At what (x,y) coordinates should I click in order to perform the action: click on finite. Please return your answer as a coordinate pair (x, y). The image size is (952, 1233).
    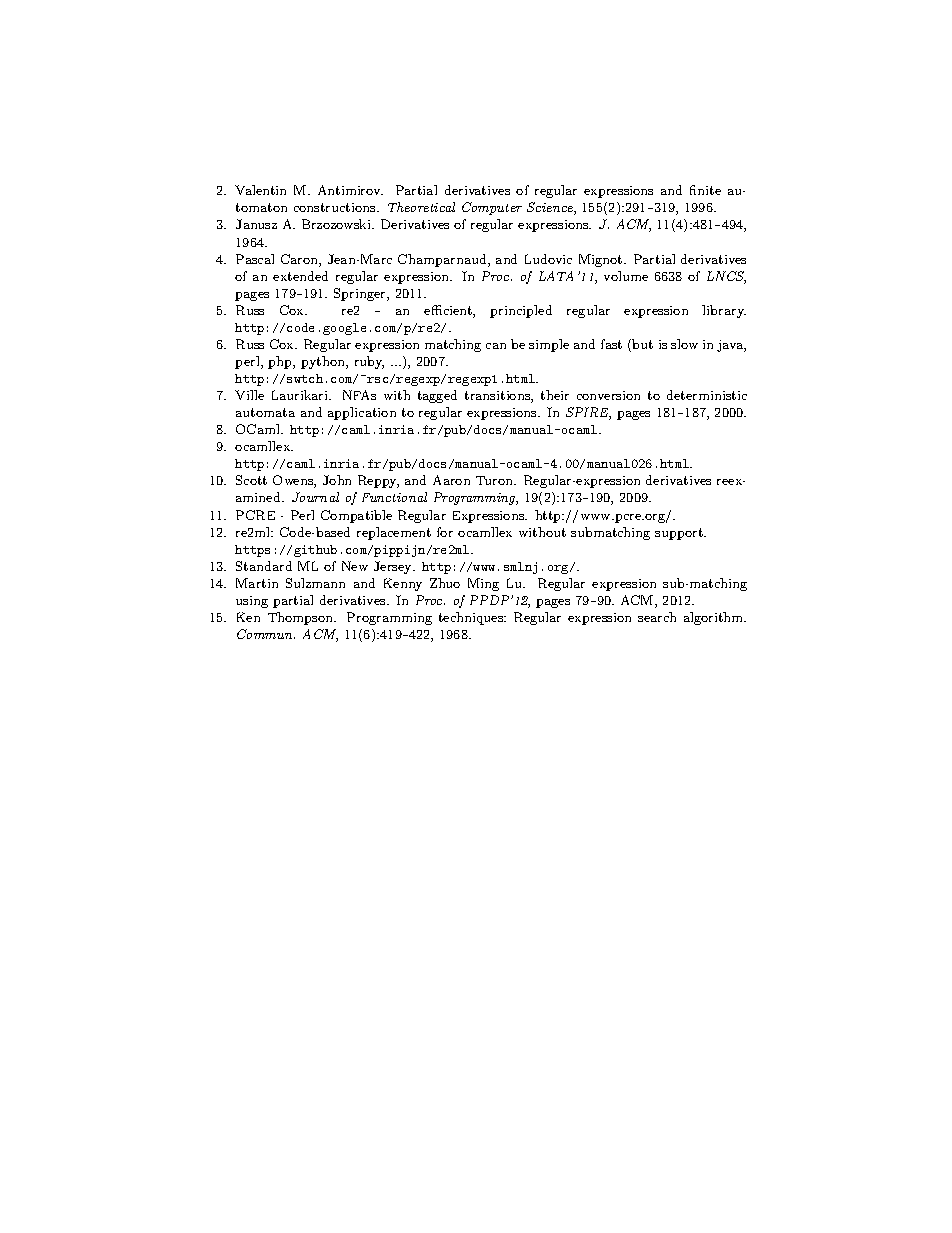
    Looking at the image, I should click on (705, 190).
